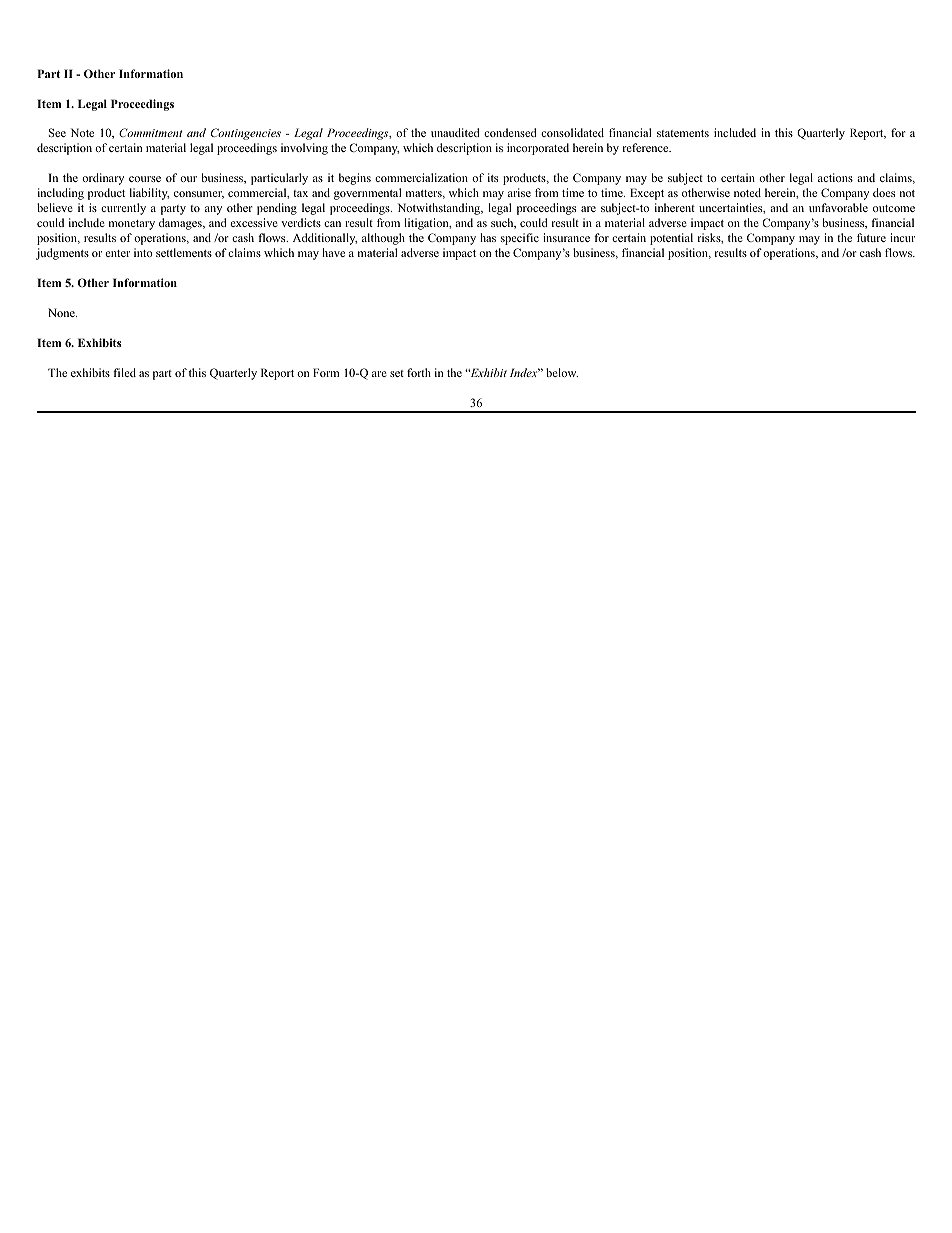 Image resolution: width=952 pixels, height=1233 pixels. Describe the element at coordinates (123, 209) in the page. I see `currently` at that location.
